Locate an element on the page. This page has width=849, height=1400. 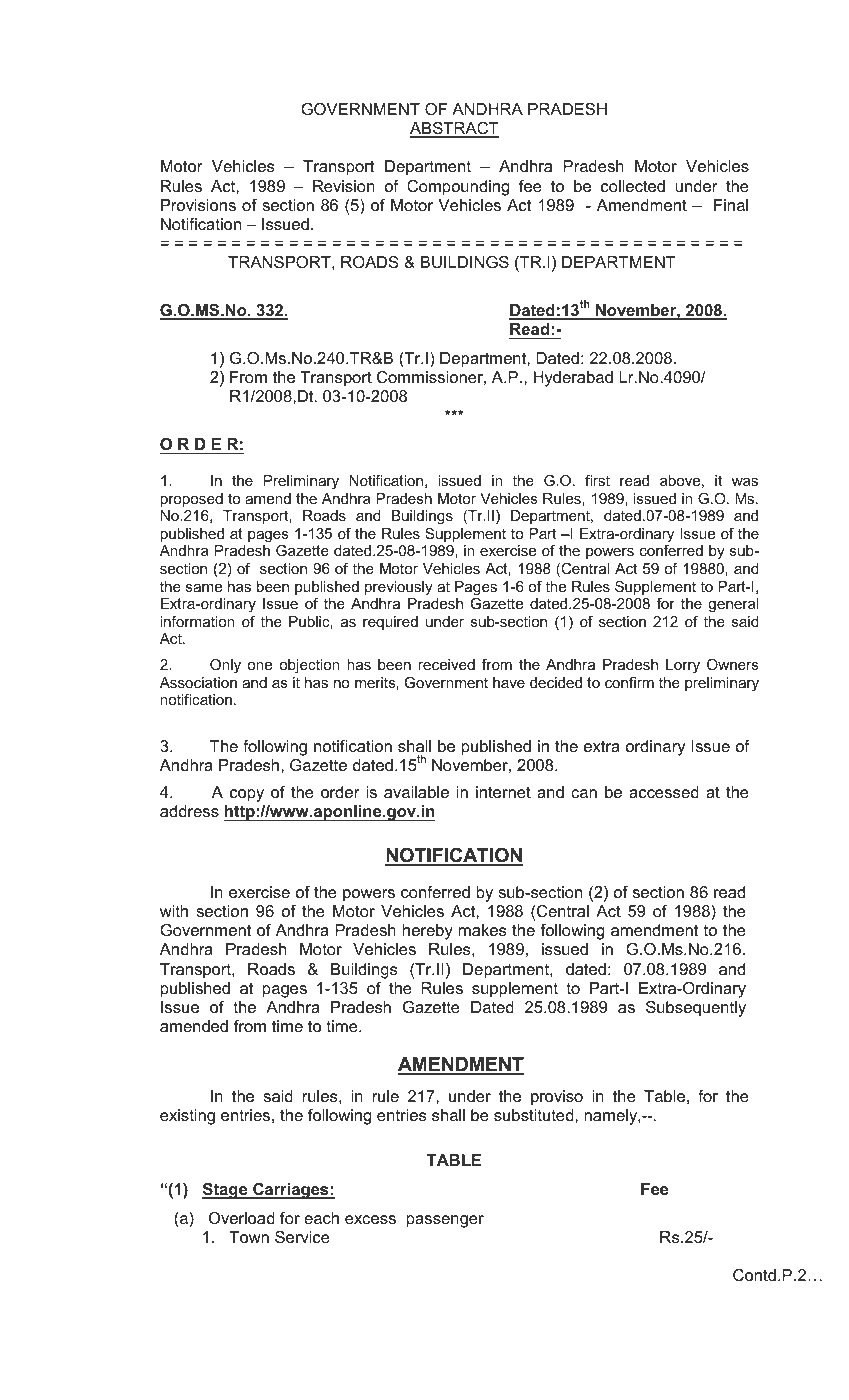
previously is located at coordinates (399, 588).
